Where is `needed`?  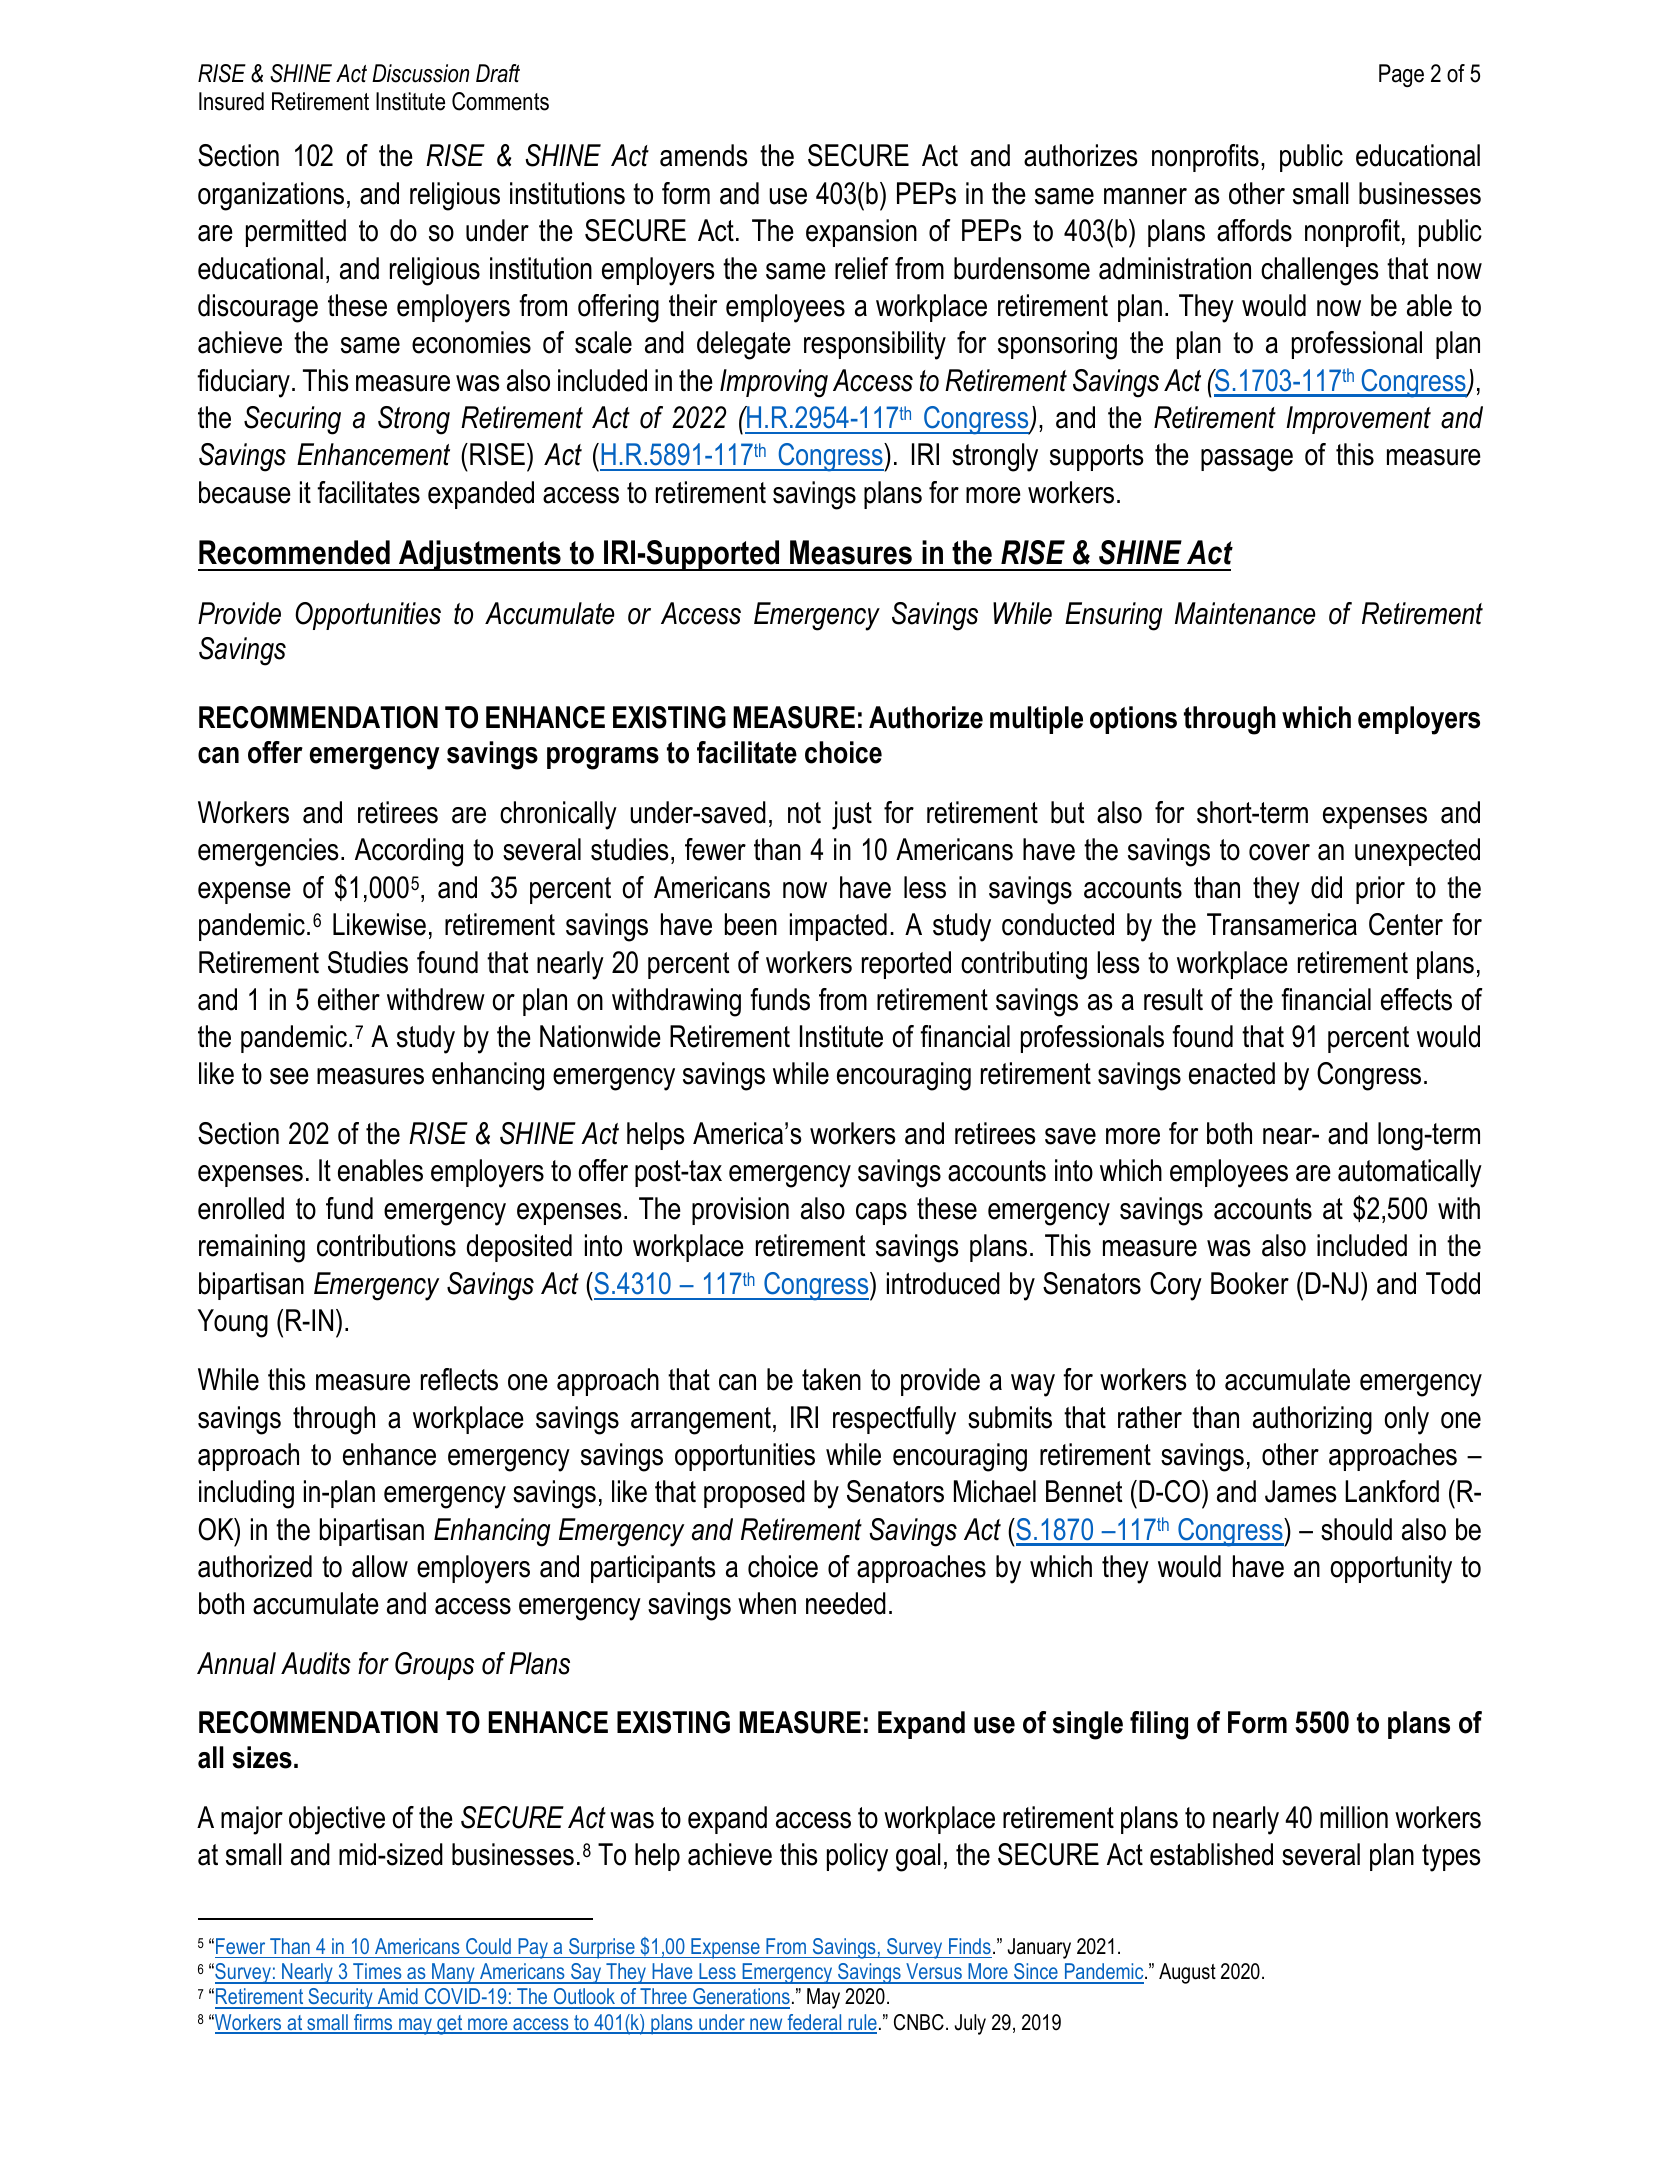
needed is located at coordinates (846, 1603).
